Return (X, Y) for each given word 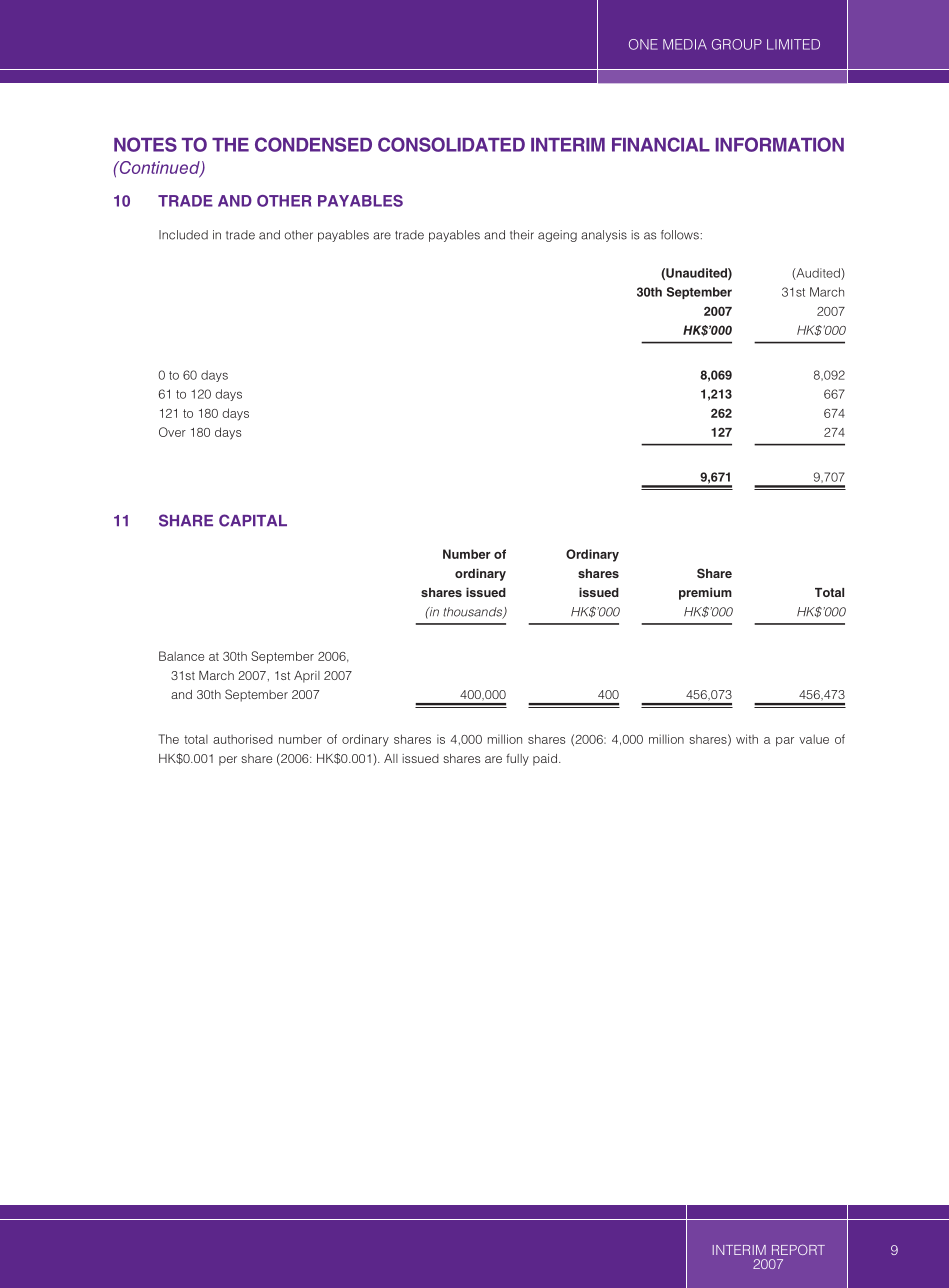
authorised (243, 739)
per (228, 761)
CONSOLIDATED (451, 144)
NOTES (145, 144)
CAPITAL (253, 520)
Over (172, 432)
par (785, 742)
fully (517, 760)
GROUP (737, 44)
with (747, 739)
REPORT (798, 1250)
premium (705, 593)
